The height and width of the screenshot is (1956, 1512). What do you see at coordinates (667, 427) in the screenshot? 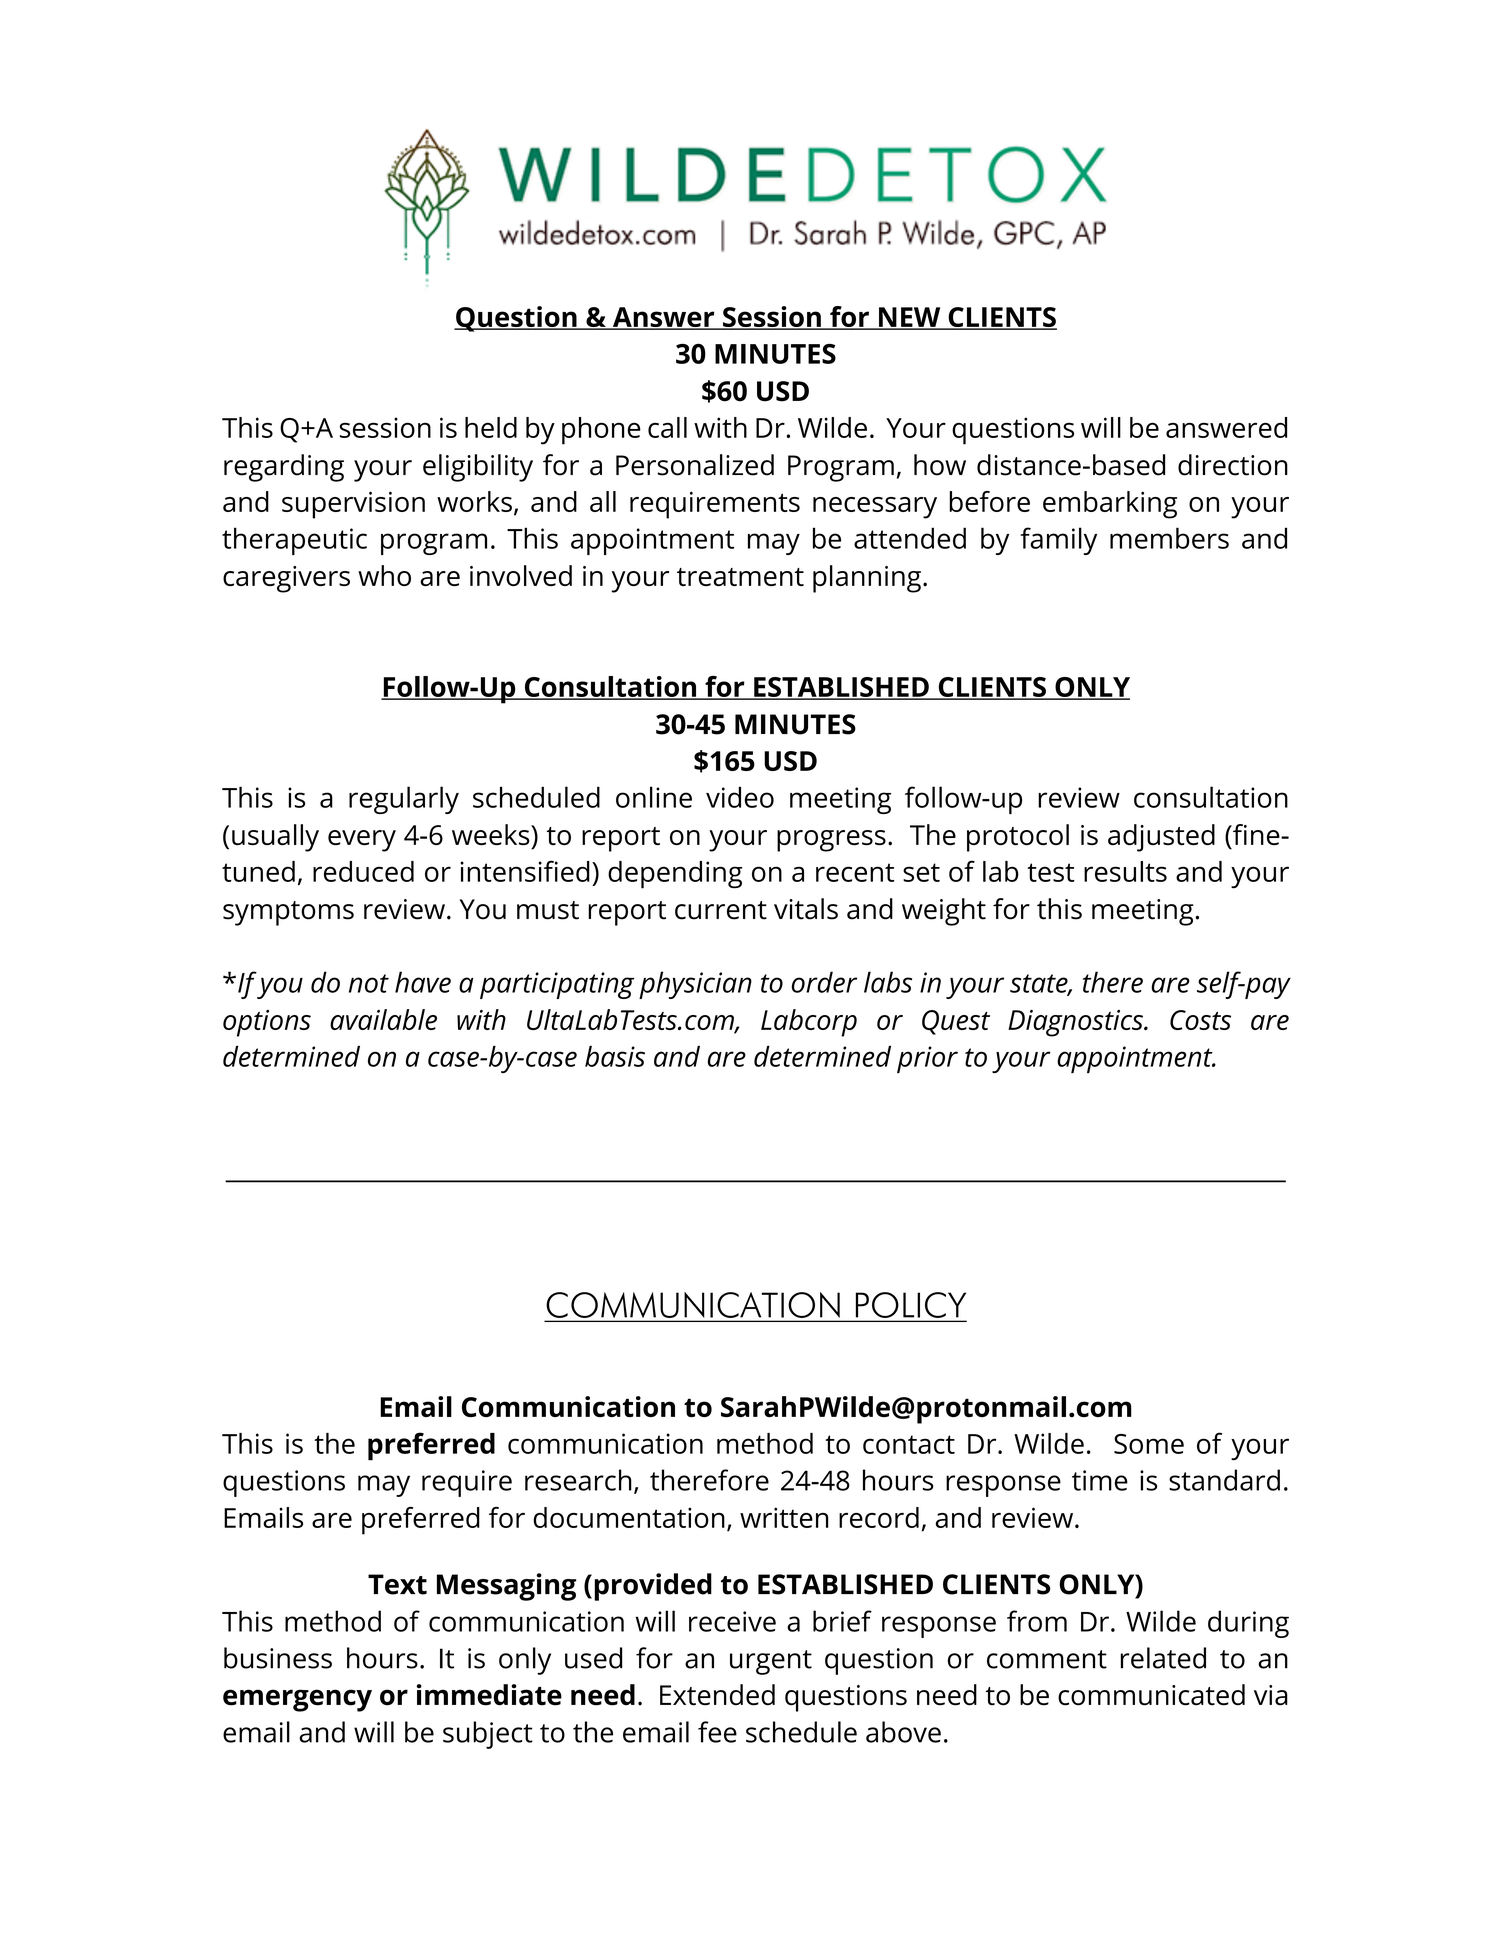
I see `call` at bounding box center [667, 427].
